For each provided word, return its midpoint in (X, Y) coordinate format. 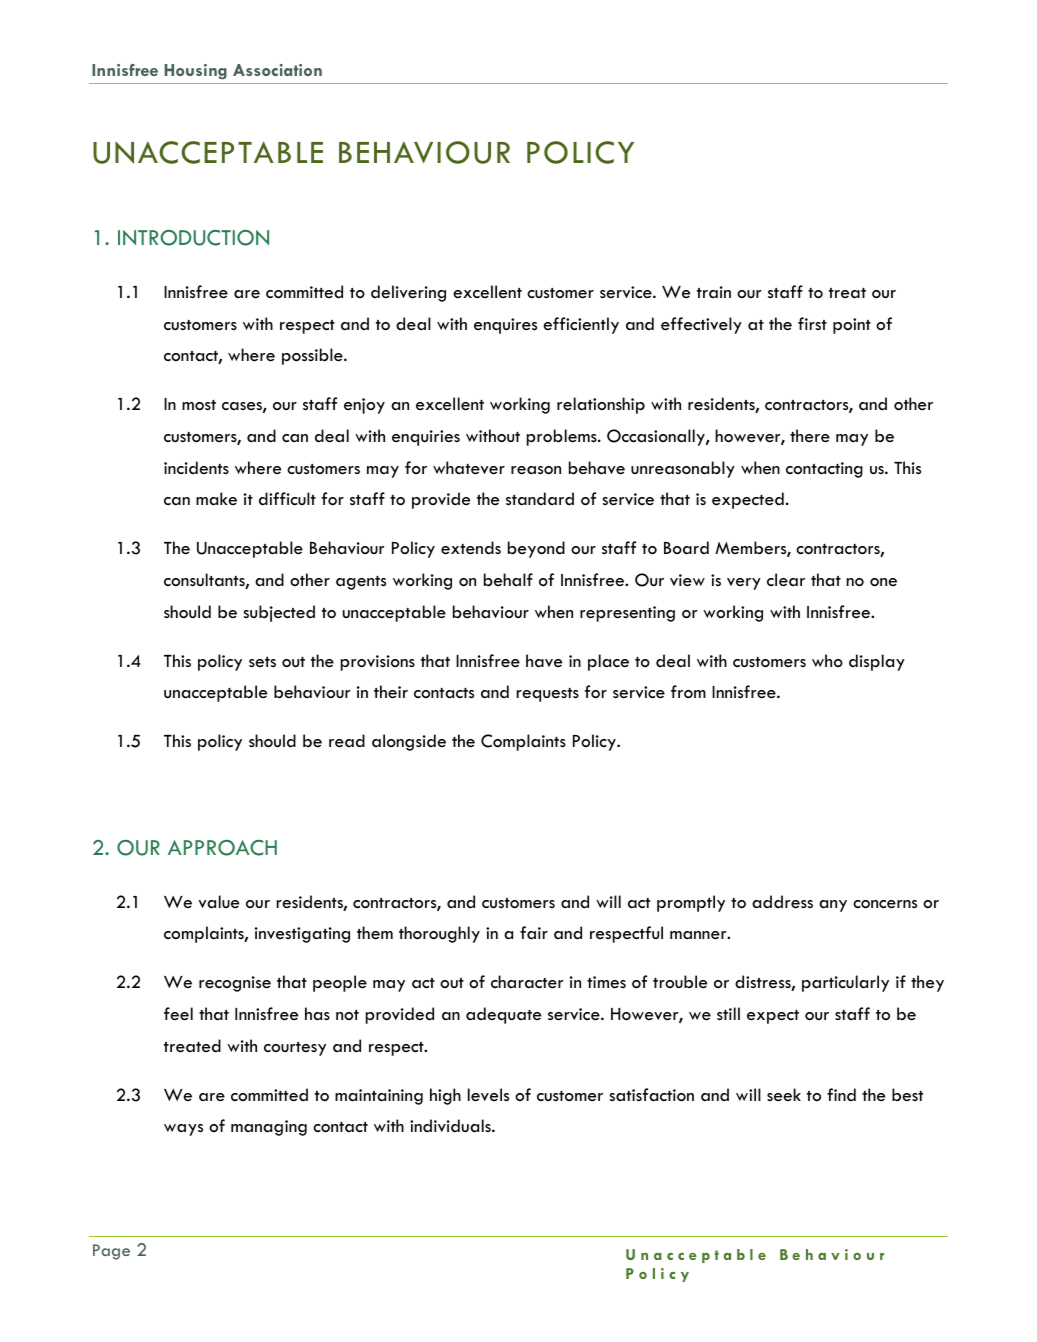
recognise (235, 984)
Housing (195, 71)
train (714, 292)
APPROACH (222, 848)
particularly (845, 983)
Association (277, 70)
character (527, 982)
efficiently (581, 325)
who (827, 660)
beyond (536, 549)
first (812, 323)
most (199, 405)
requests (548, 695)
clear (786, 580)
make (216, 498)
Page (111, 1252)
